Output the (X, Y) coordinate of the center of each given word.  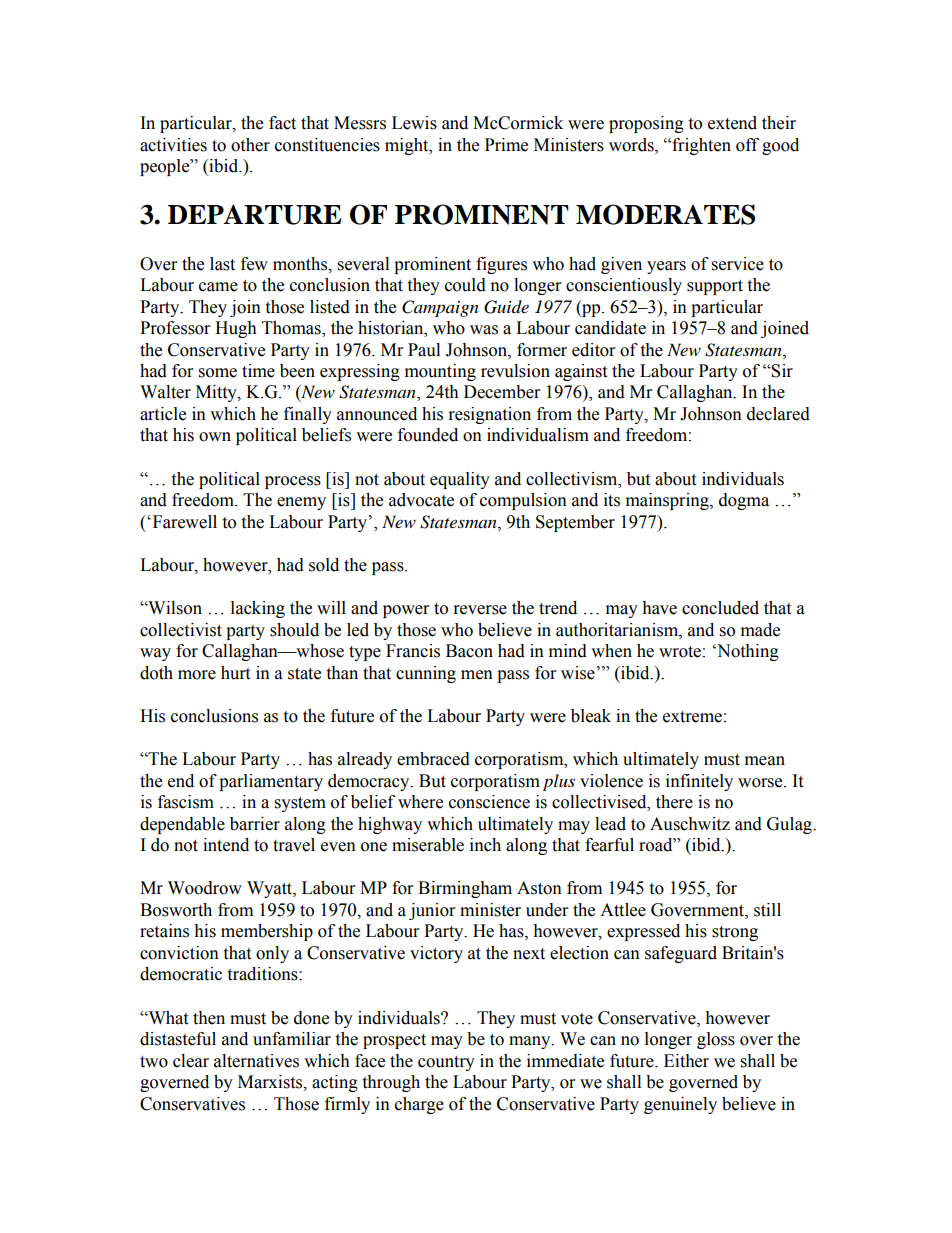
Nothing (747, 652)
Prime (506, 145)
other (250, 145)
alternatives (256, 1061)
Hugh (236, 329)
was (484, 330)
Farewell (183, 522)
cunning (426, 674)
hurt (235, 673)
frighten (700, 146)
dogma (744, 501)
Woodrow (205, 888)
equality (460, 480)
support (715, 287)
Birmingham (465, 889)
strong (735, 933)
